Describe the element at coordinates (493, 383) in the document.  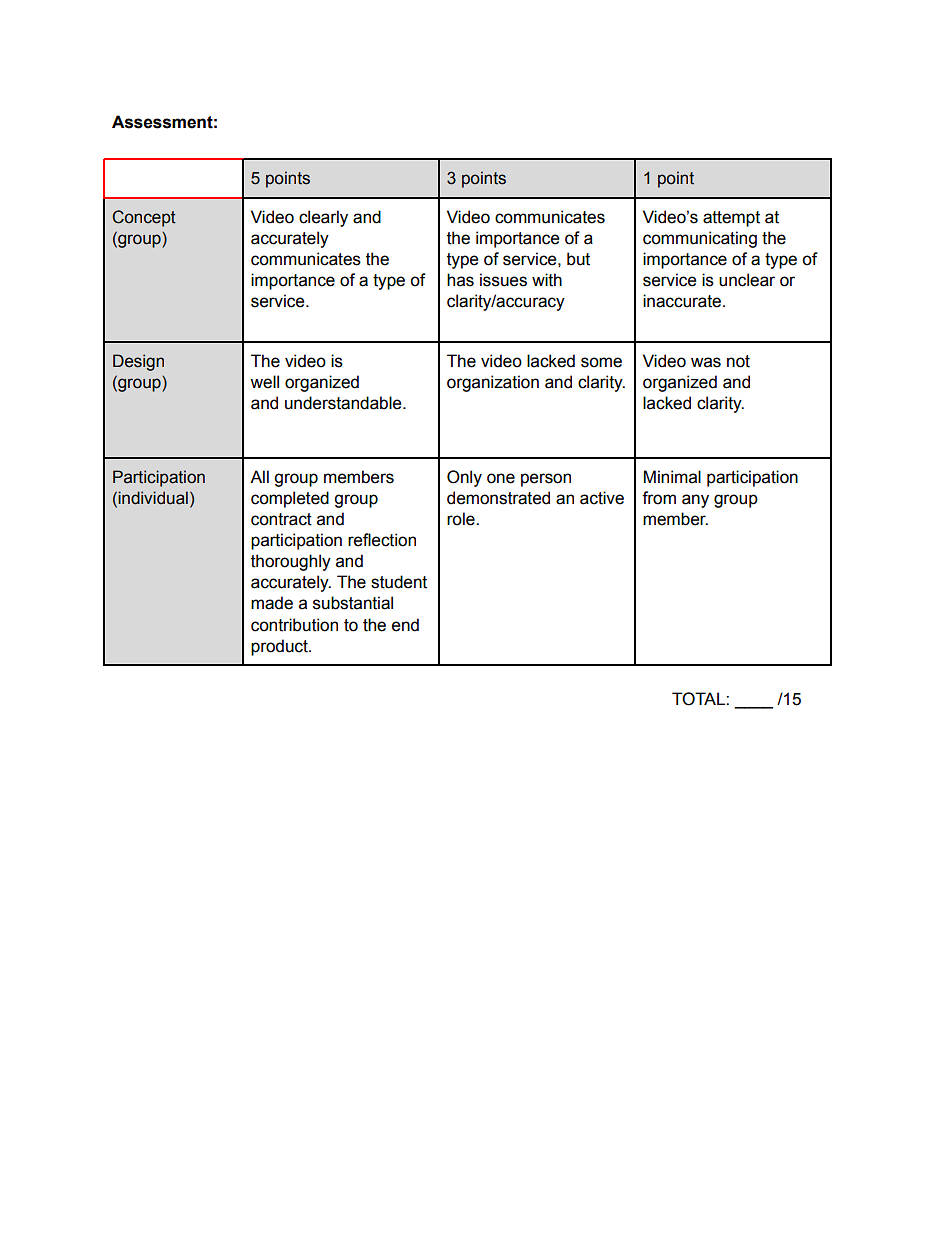
I see `organization` at that location.
